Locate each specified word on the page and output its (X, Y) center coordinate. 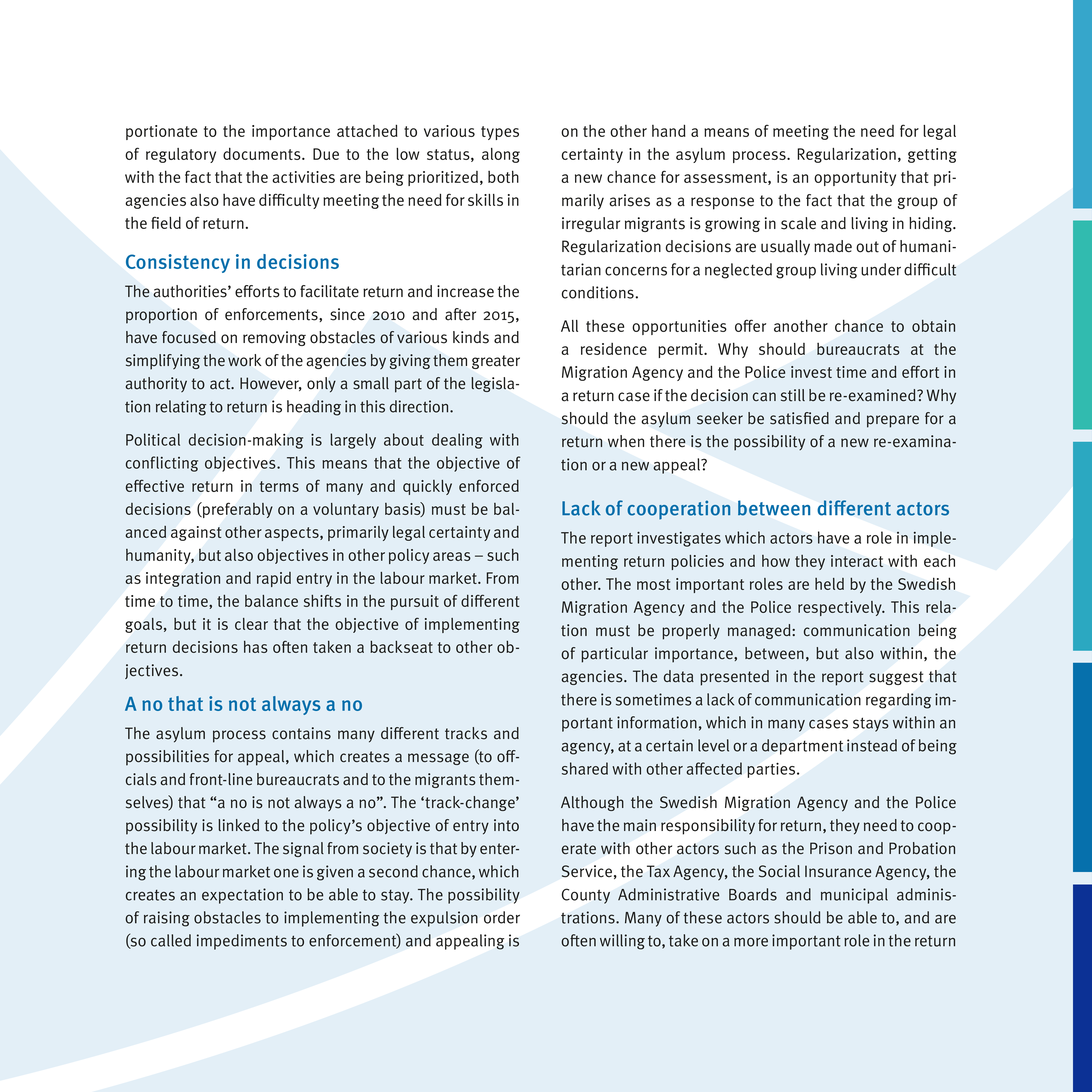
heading (314, 408)
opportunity (855, 178)
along (501, 155)
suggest (896, 678)
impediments (242, 942)
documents (263, 153)
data (679, 676)
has (256, 647)
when (626, 441)
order (502, 917)
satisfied (799, 418)
